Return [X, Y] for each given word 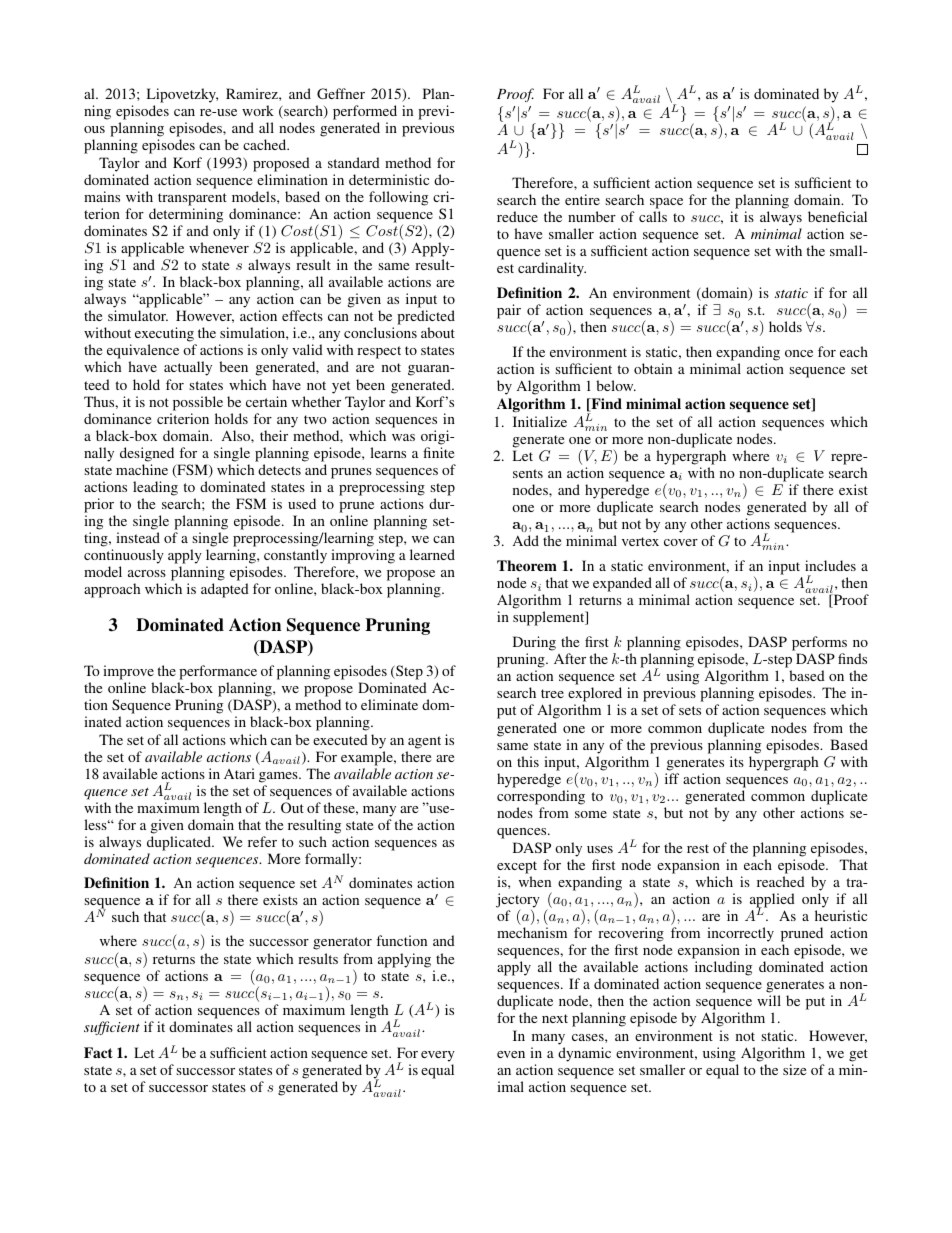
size [794, 1069]
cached [266, 144]
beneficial [837, 216]
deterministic [389, 179]
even [511, 1054]
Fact [98, 1052]
